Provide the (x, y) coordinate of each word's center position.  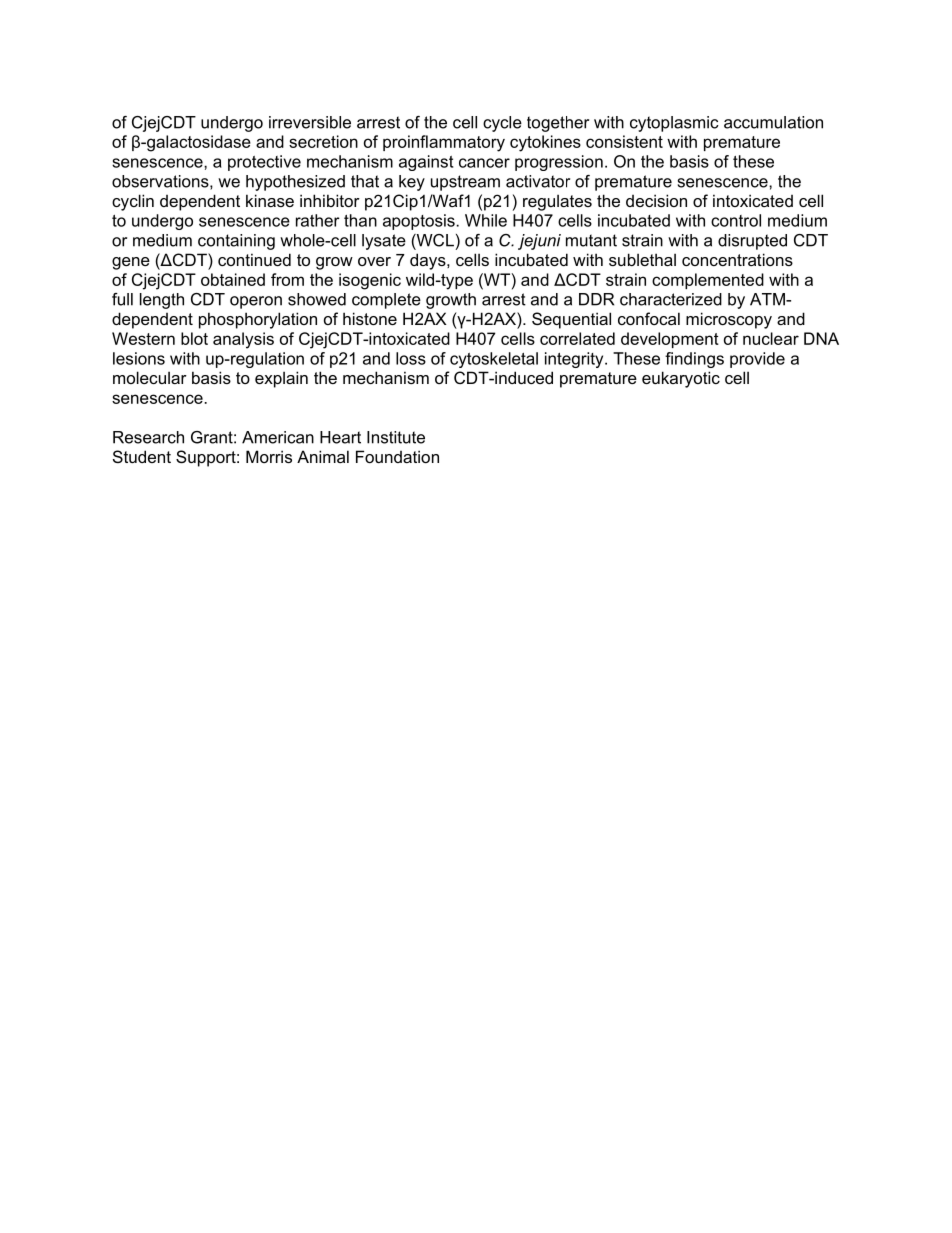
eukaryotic (681, 379)
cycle (502, 124)
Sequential (571, 320)
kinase (270, 200)
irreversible (310, 122)
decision (656, 200)
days (429, 261)
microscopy (729, 320)
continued (254, 259)
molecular (150, 377)
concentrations (737, 259)
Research (148, 437)
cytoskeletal (494, 360)
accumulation (773, 122)
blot (194, 338)
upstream (465, 183)
